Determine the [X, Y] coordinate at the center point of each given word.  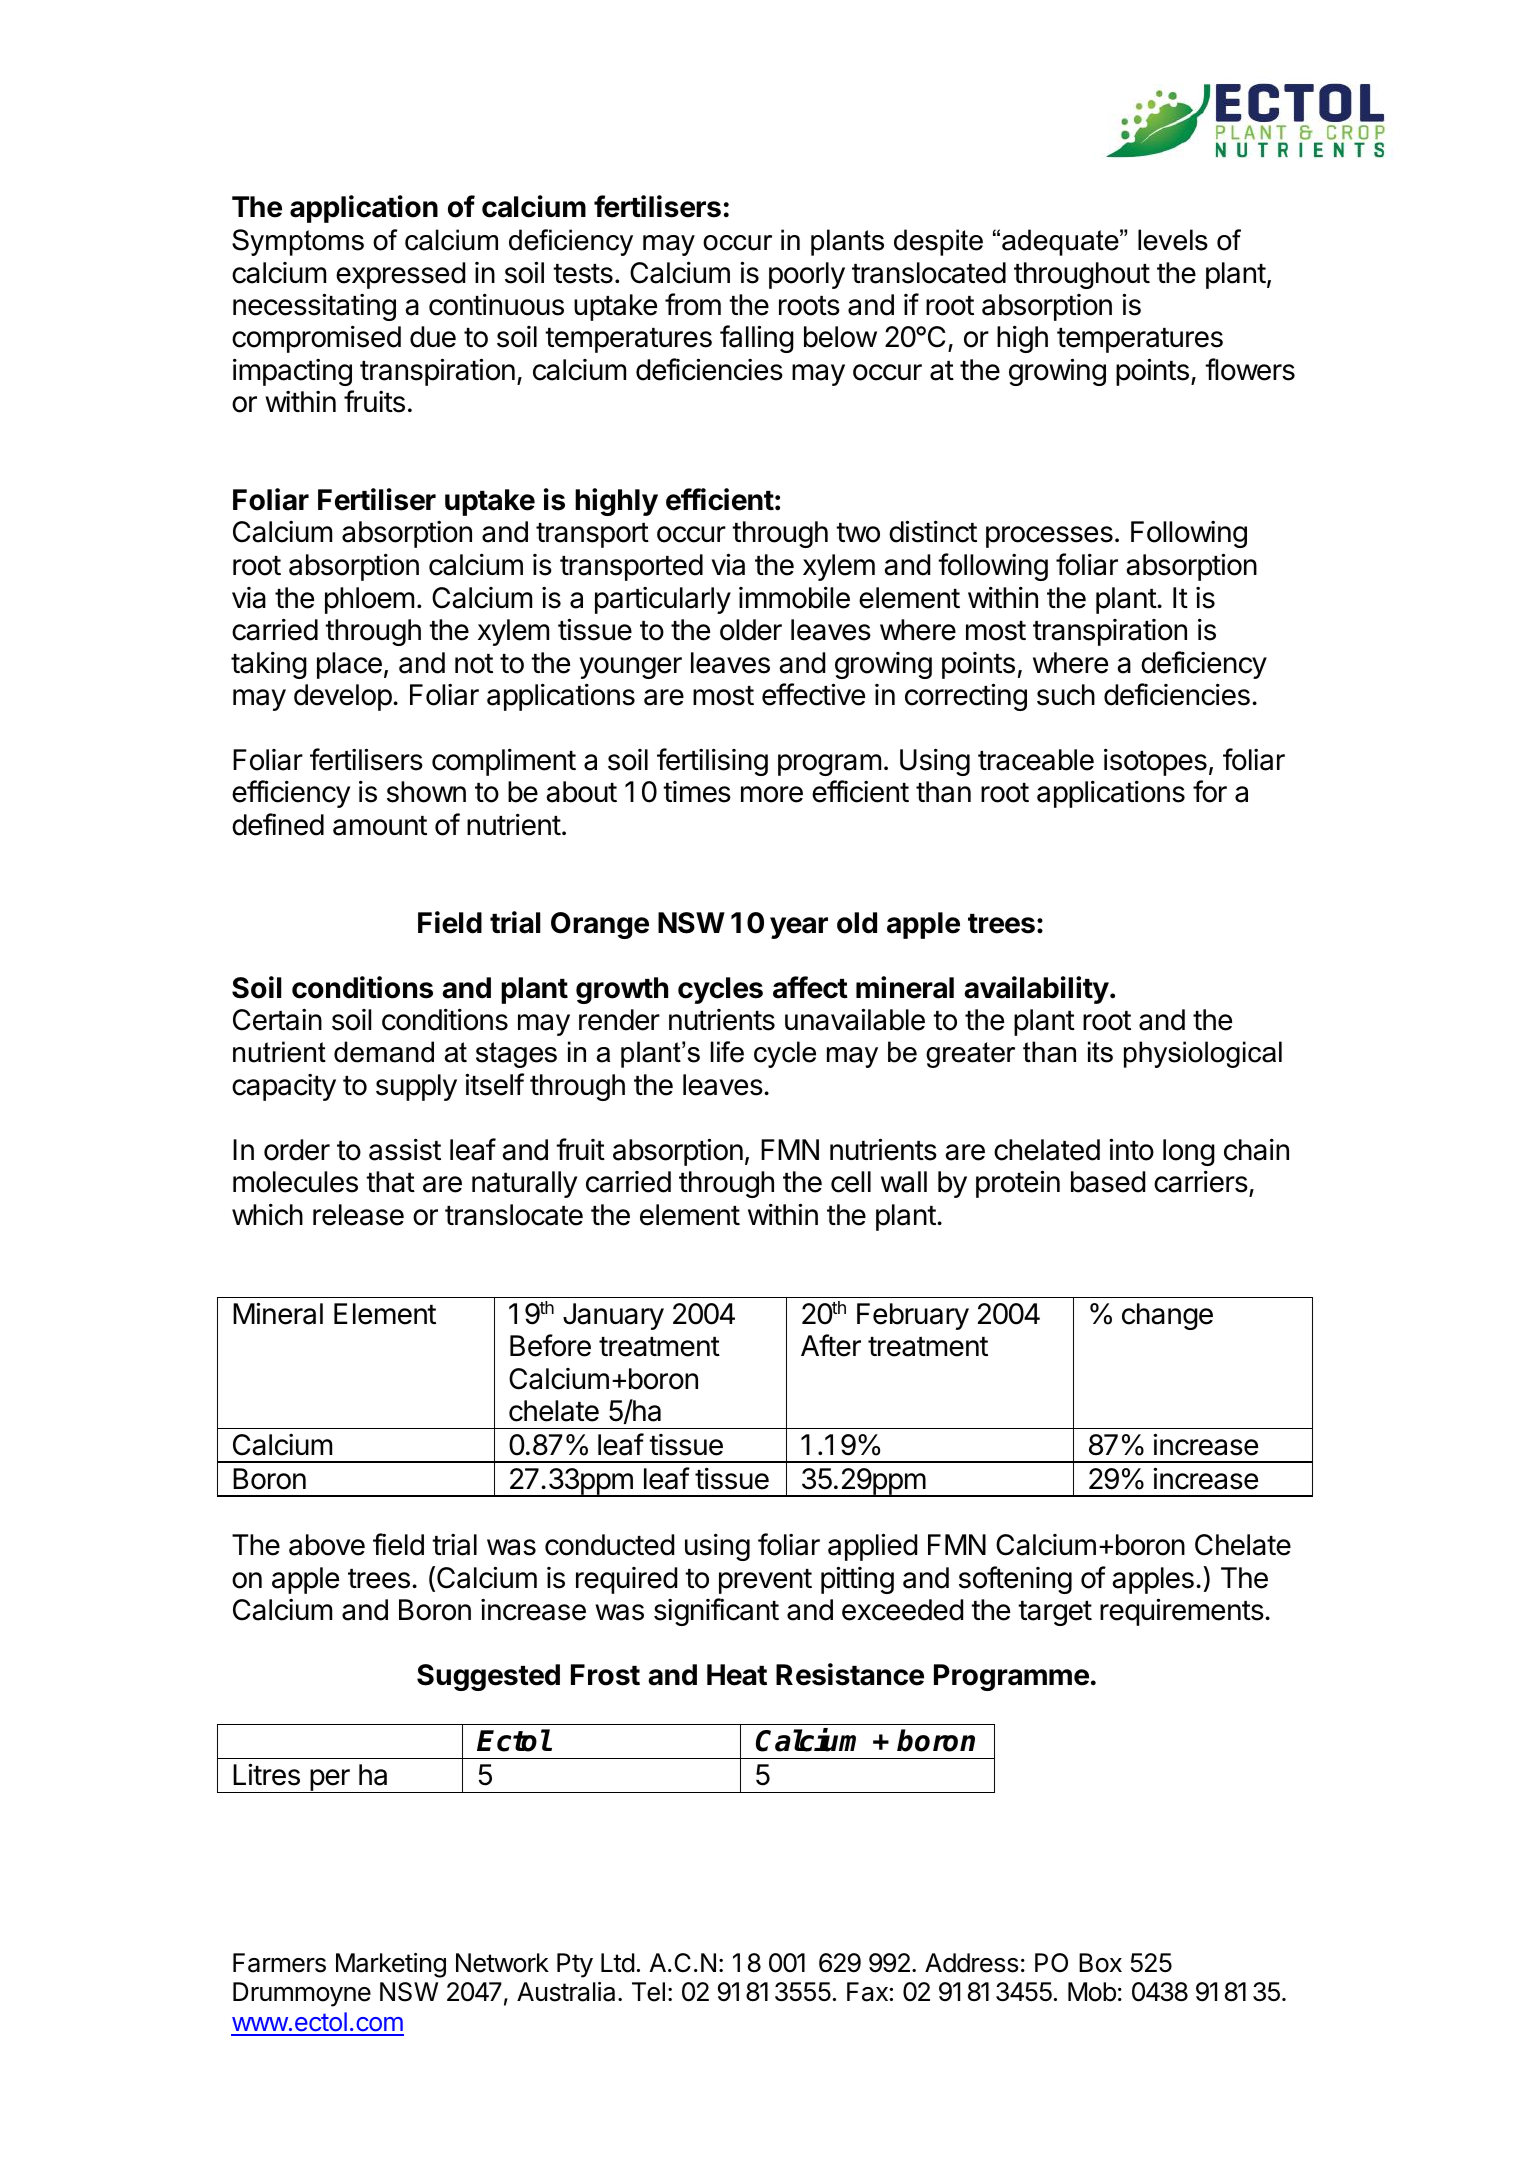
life [727, 1052]
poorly [807, 275]
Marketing [391, 1965]
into [1131, 1149]
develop [343, 697]
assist [405, 1149]
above [327, 1545]
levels [1173, 240]
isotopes [1155, 762]
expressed [400, 275]
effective [813, 694]
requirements [1182, 1612]
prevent [765, 1581]
